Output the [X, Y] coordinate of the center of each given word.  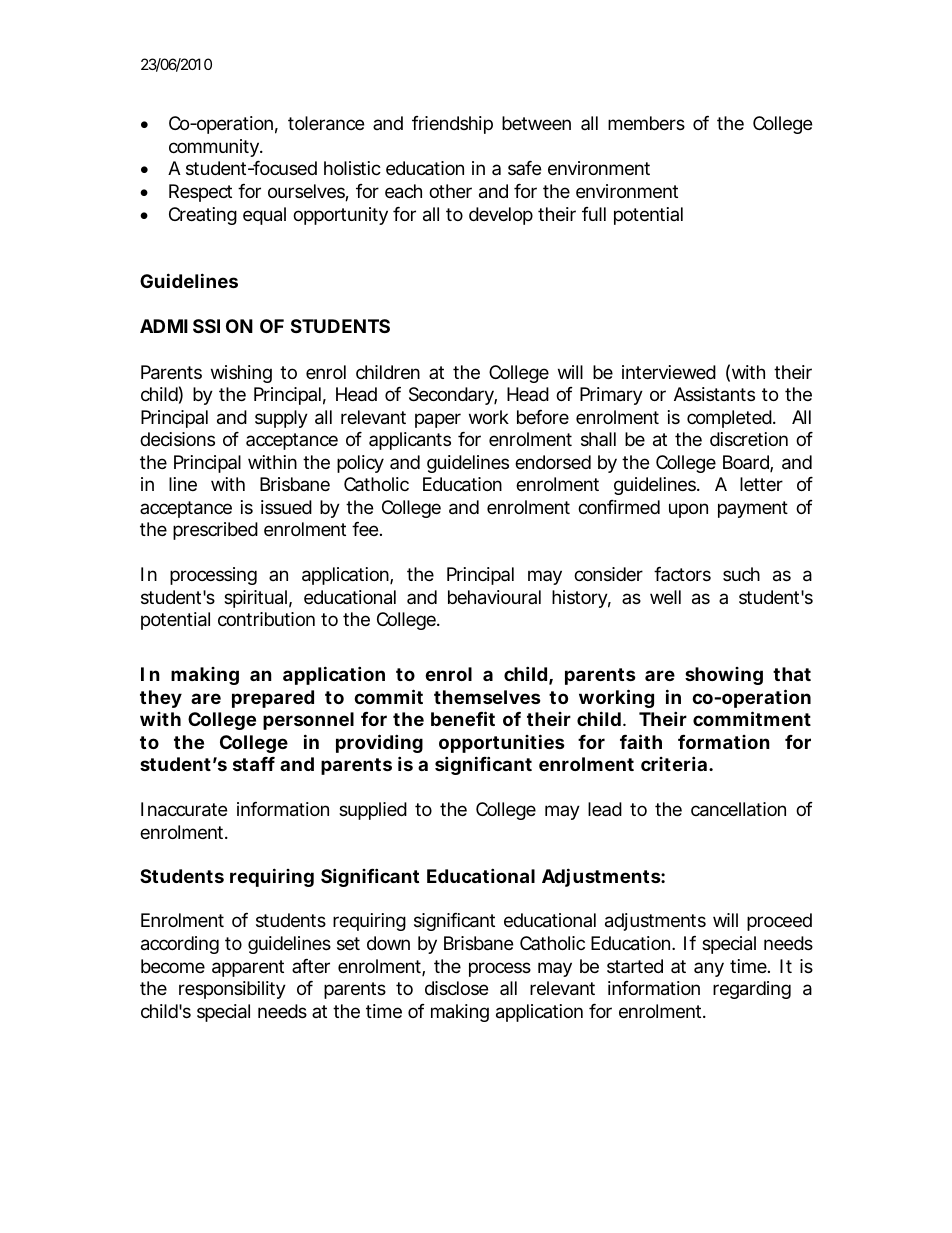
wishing [241, 374]
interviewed [669, 372]
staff [254, 764]
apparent [248, 968]
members [646, 123]
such [741, 574]
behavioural [494, 597]
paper [438, 420]
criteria [674, 763]
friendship [452, 125]
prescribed [215, 531]
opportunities [502, 743]
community [215, 148]
